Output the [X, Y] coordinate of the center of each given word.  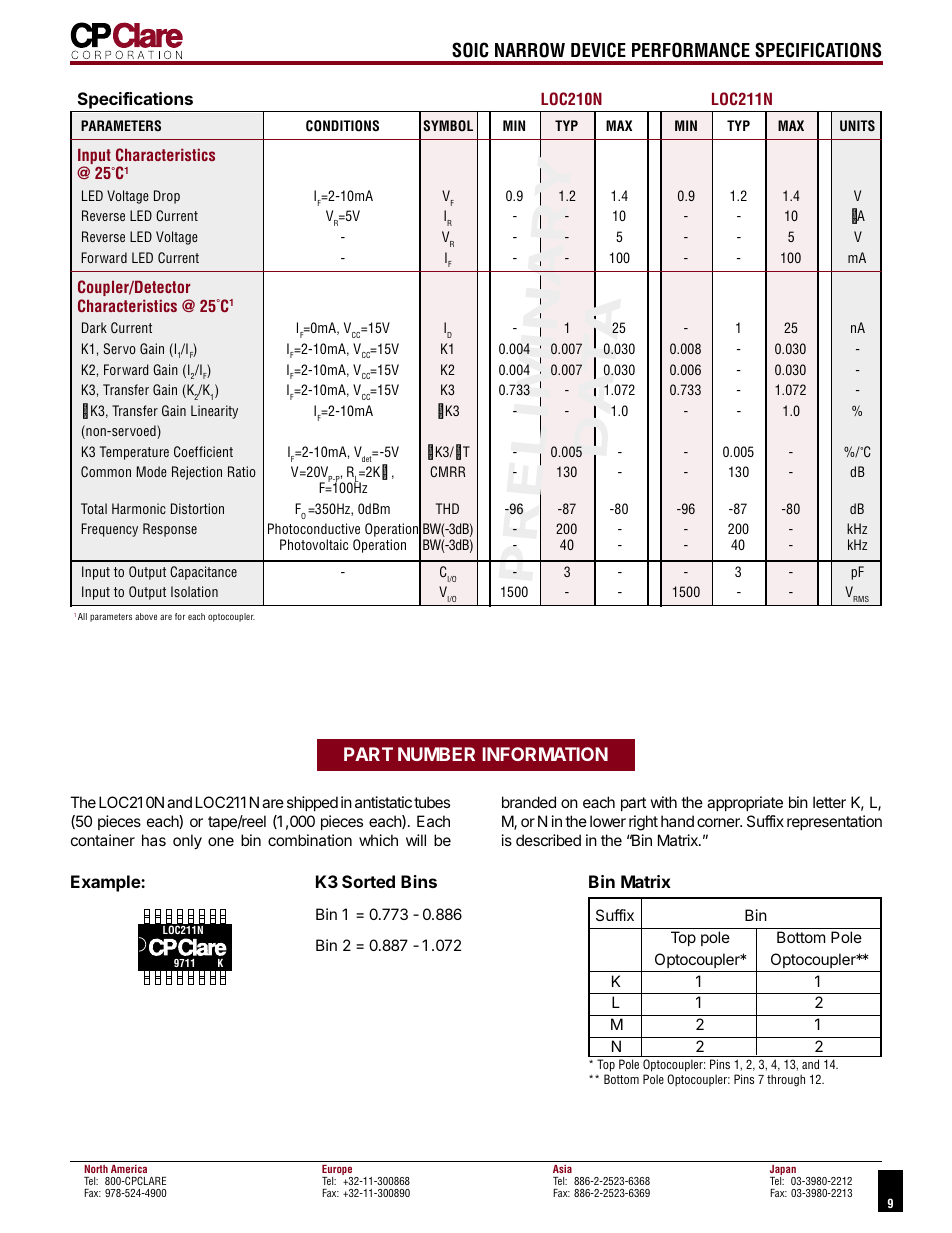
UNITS [857, 126]
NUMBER [436, 754]
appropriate [745, 803]
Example [106, 883]
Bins [419, 881]
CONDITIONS [342, 126]
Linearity [214, 412]
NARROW [530, 50]
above [146, 616]
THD [447, 508]
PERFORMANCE [691, 50]
